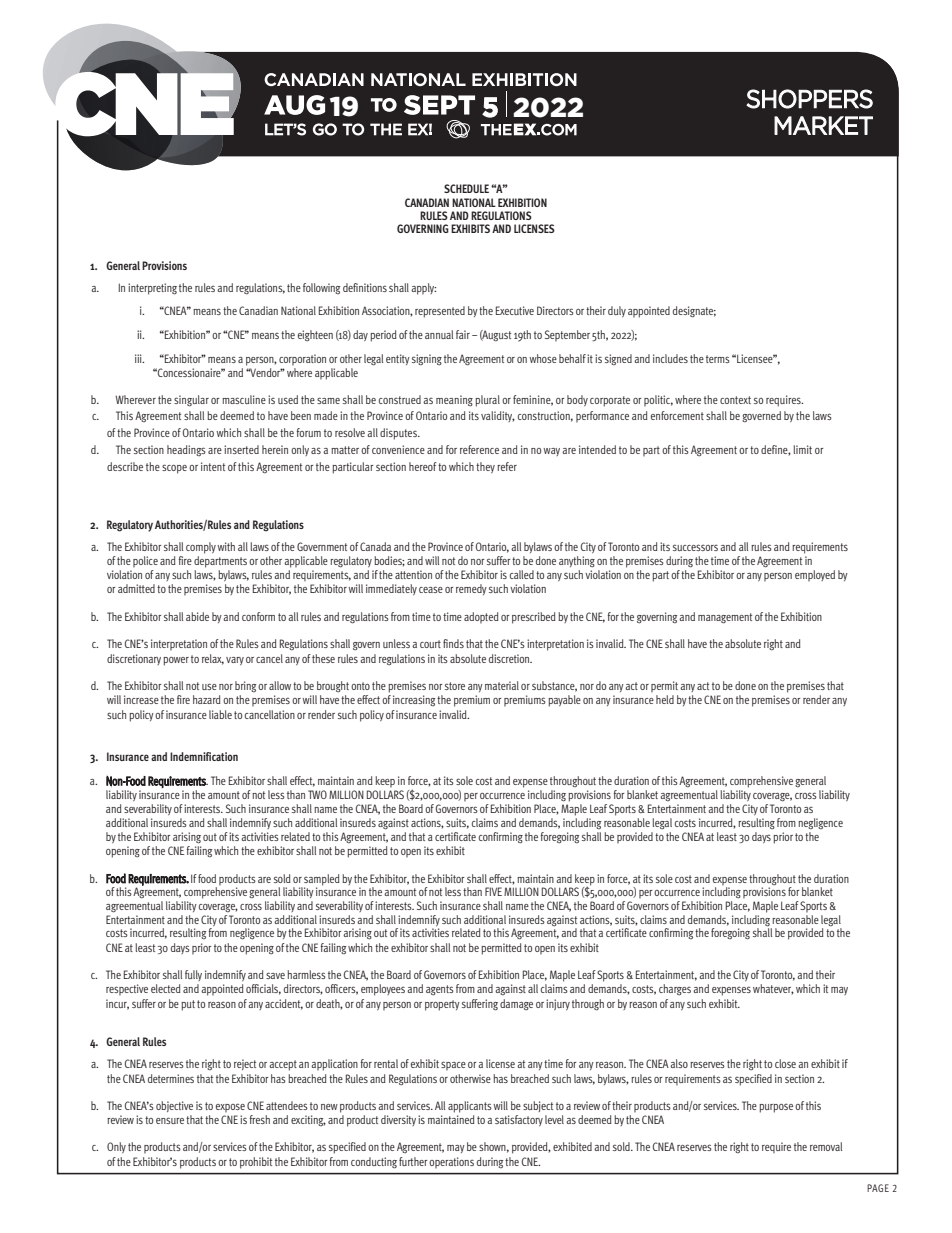  What do you see at coordinates (256, 1163) in the document?
I see `prohibit` at bounding box center [256, 1163].
